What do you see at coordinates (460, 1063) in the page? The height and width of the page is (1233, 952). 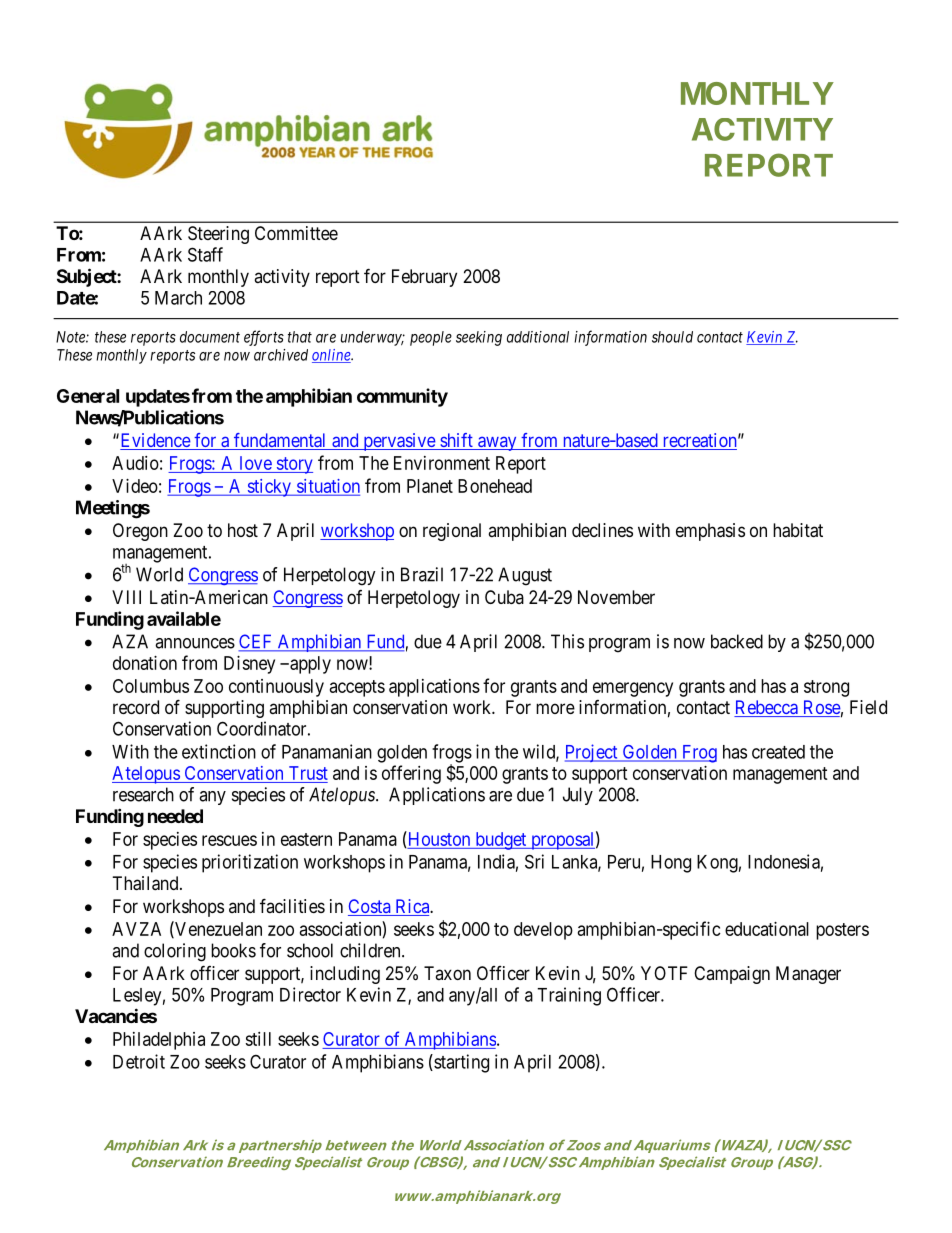 I see `starting` at bounding box center [460, 1063].
